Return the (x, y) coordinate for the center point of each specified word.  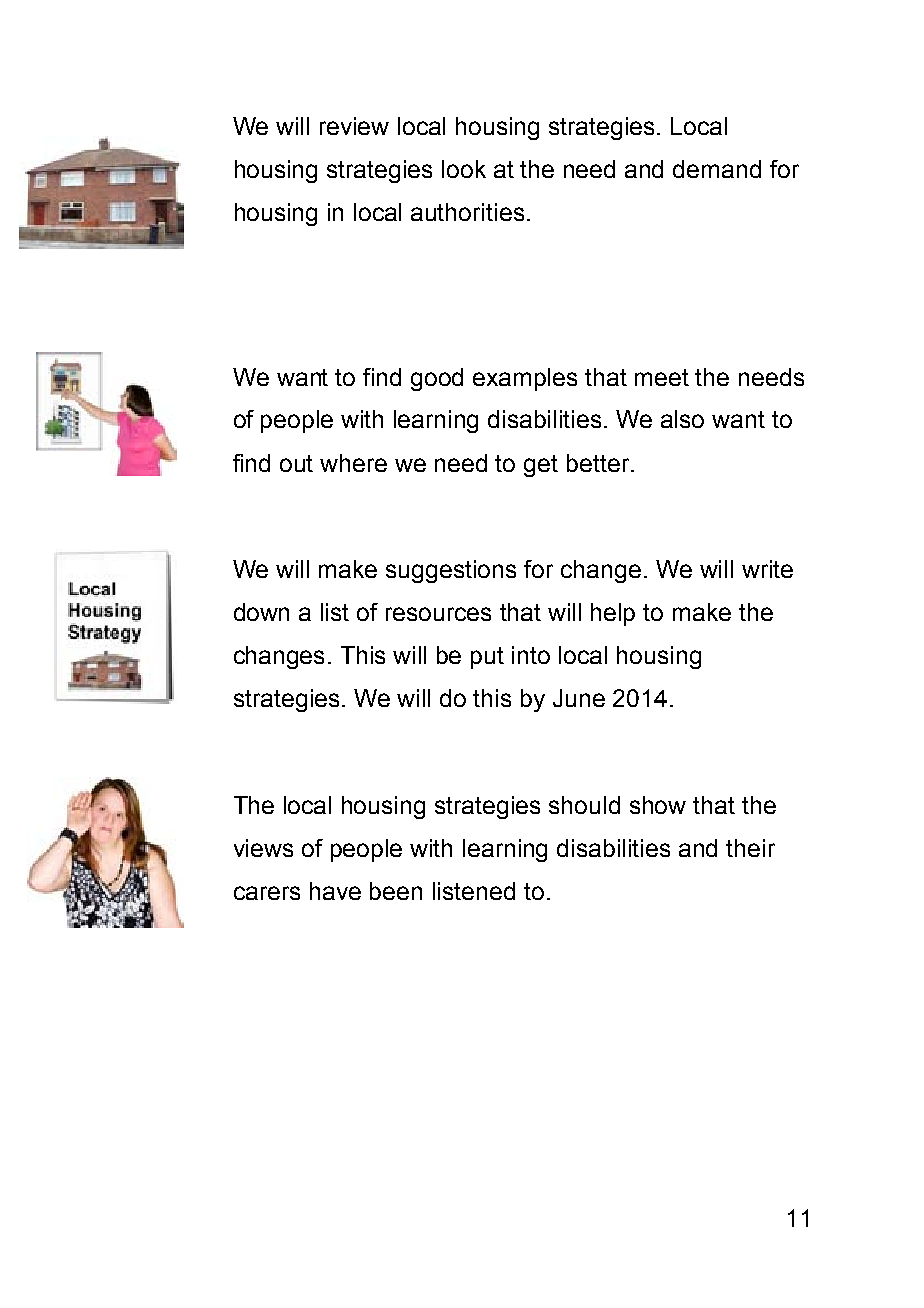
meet (662, 377)
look (464, 169)
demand (717, 169)
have (335, 891)
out (296, 463)
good (437, 379)
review (354, 126)
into (531, 655)
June (579, 698)
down (261, 612)
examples (525, 379)
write (767, 569)
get (541, 466)
